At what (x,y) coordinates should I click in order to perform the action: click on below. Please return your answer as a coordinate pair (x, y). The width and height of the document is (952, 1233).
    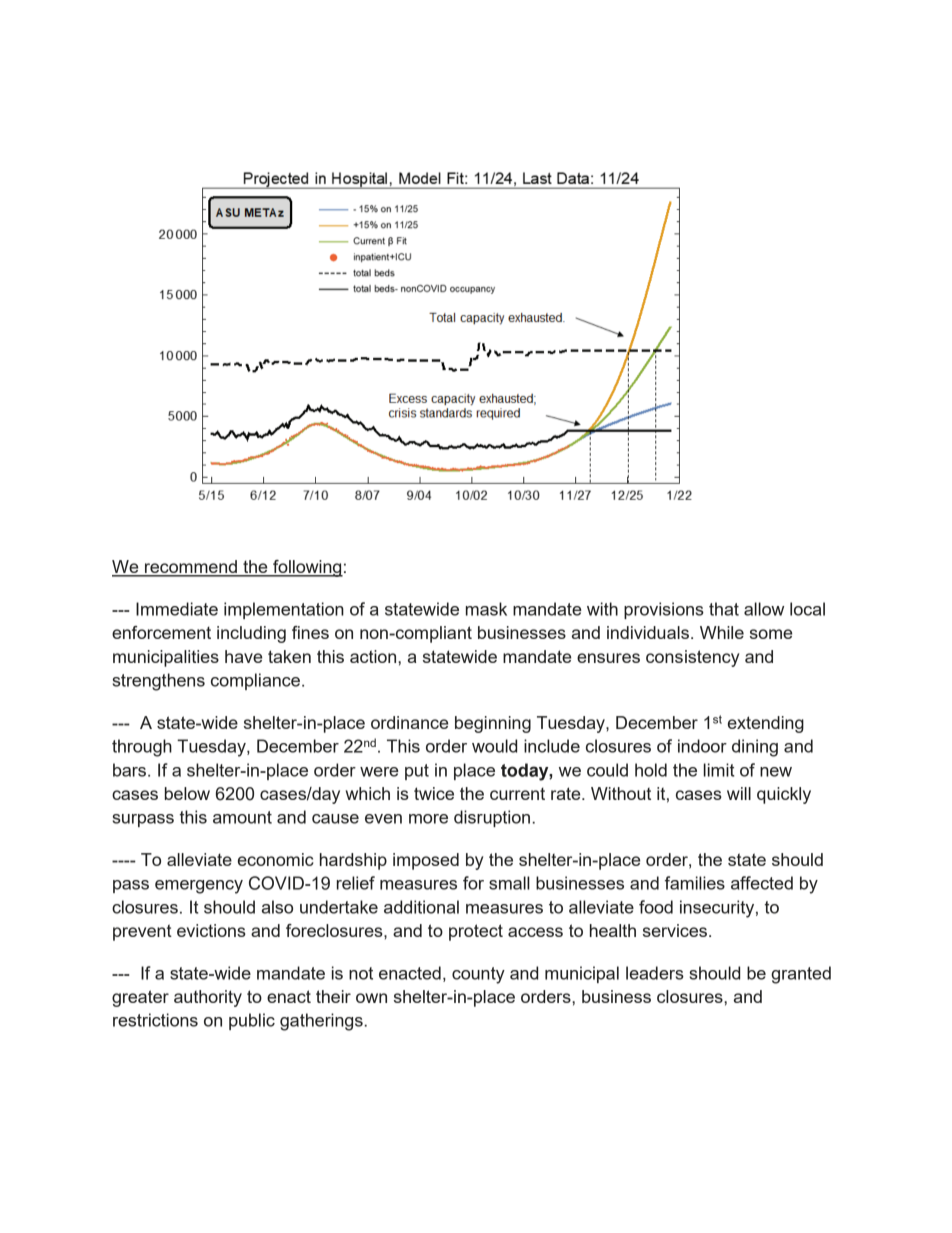
    Looking at the image, I should click on (187, 793).
